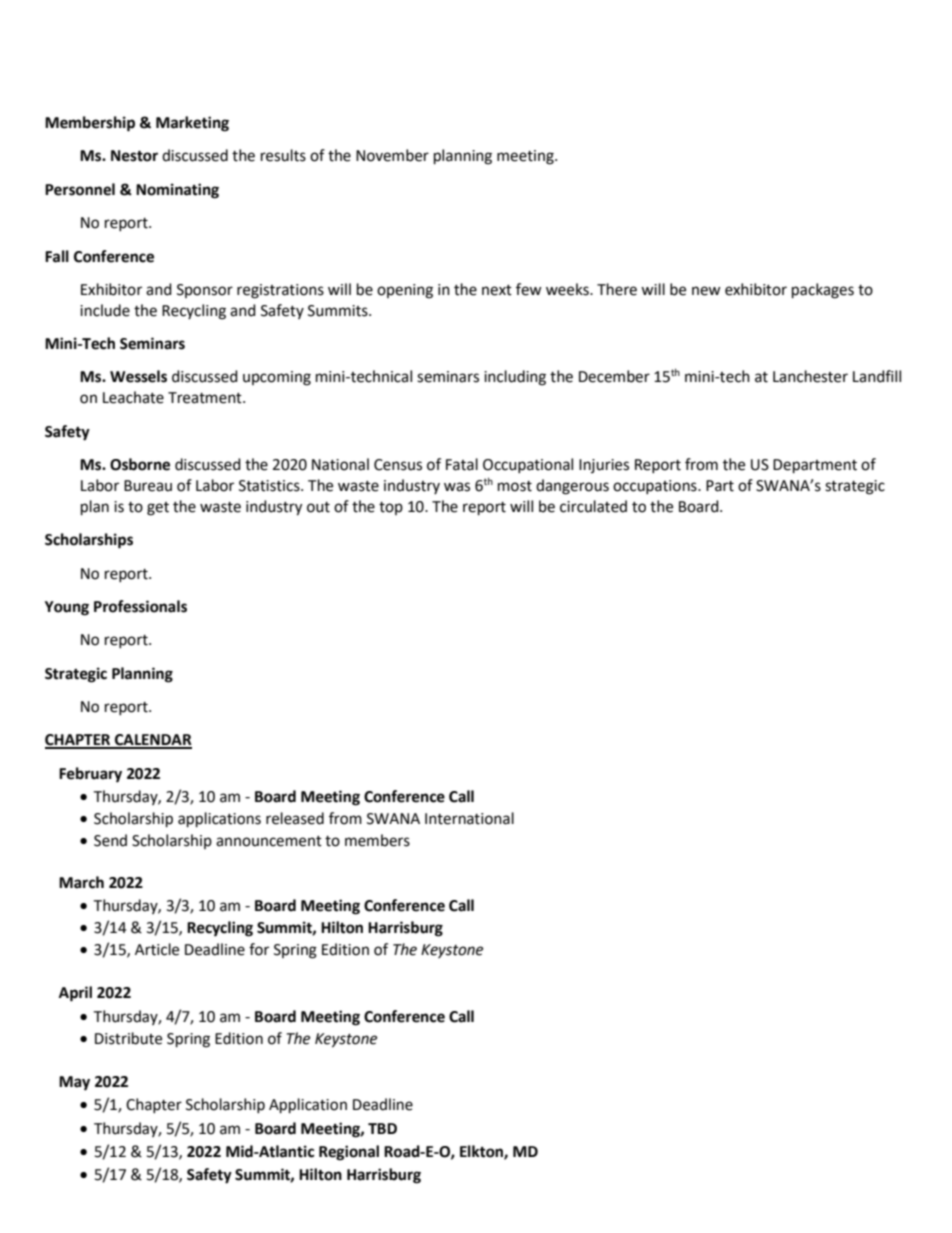 This screenshot has height=1233, width=952. Describe the element at coordinates (158, 509) in the screenshot. I see `get` at that location.
